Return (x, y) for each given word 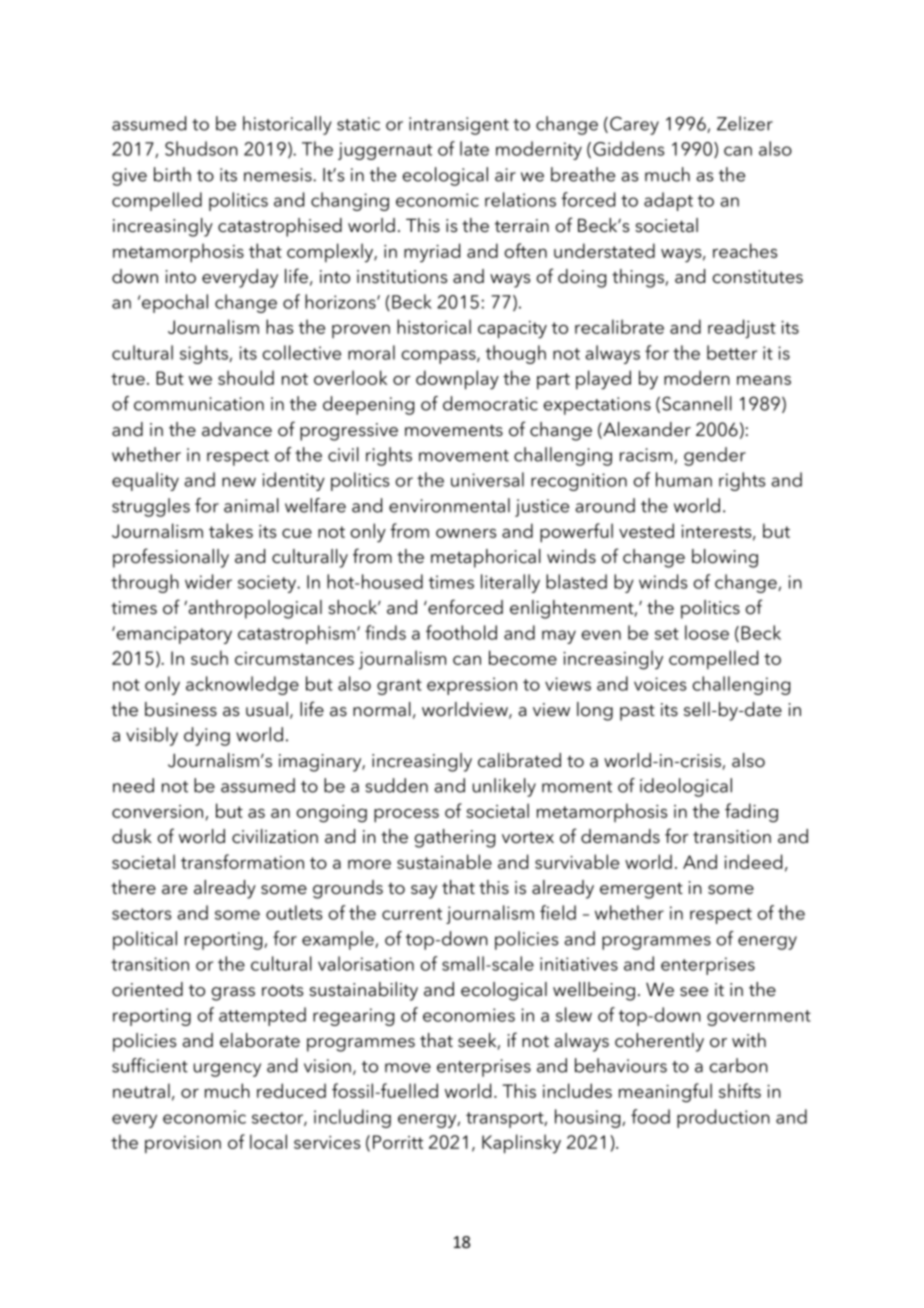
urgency (227, 1070)
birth (172, 174)
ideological (686, 787)
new (239, 482)
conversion (157, 811)
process (406, 816)
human (684, 479)
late (474, 148)
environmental (449, 505)
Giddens (628, 148)
